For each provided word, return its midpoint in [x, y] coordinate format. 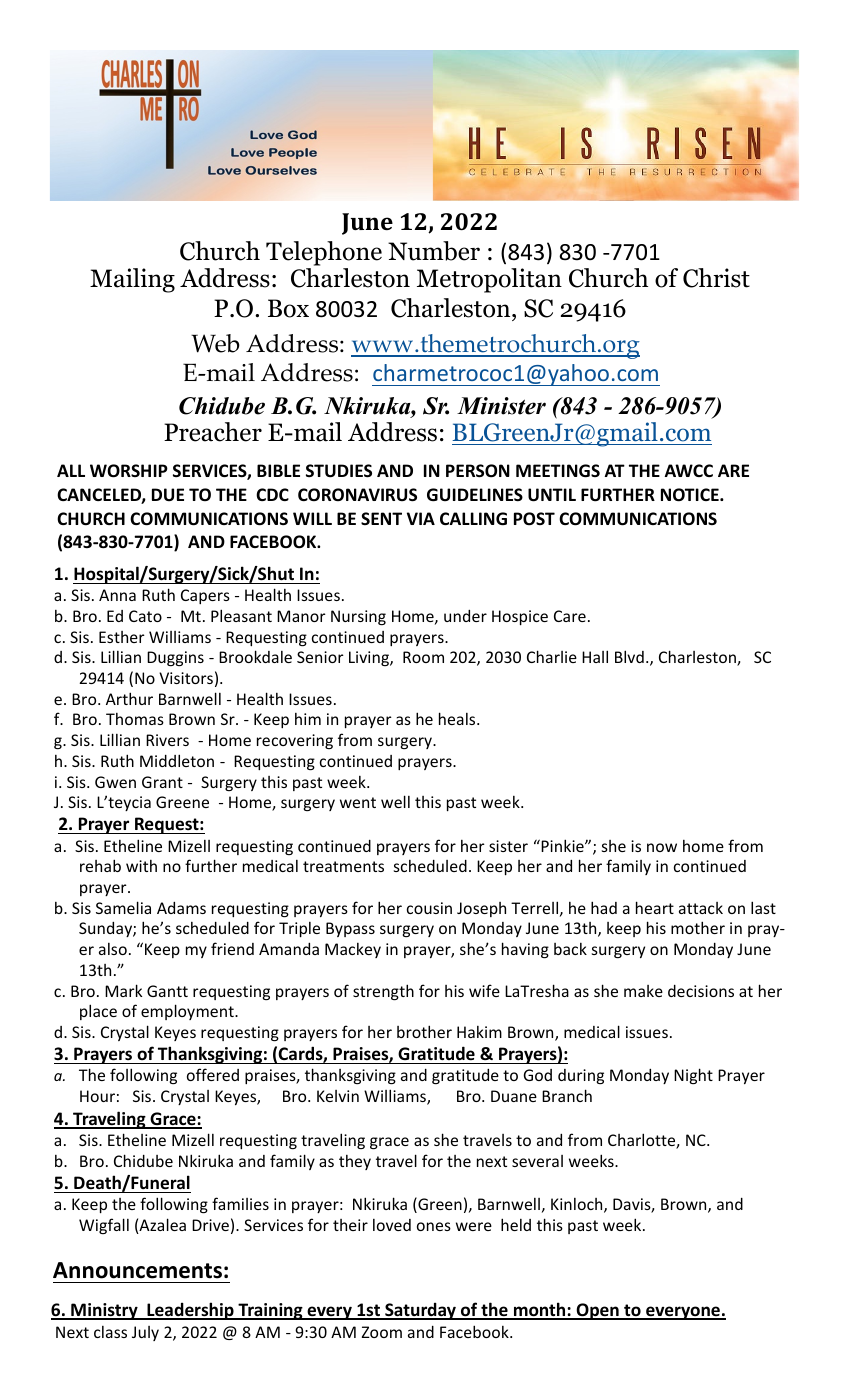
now [662, 847]
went [358, 802]
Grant [162, 782]
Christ [716, 278]
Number [434, 251]
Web [215, 343]
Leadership [190, 1311]
